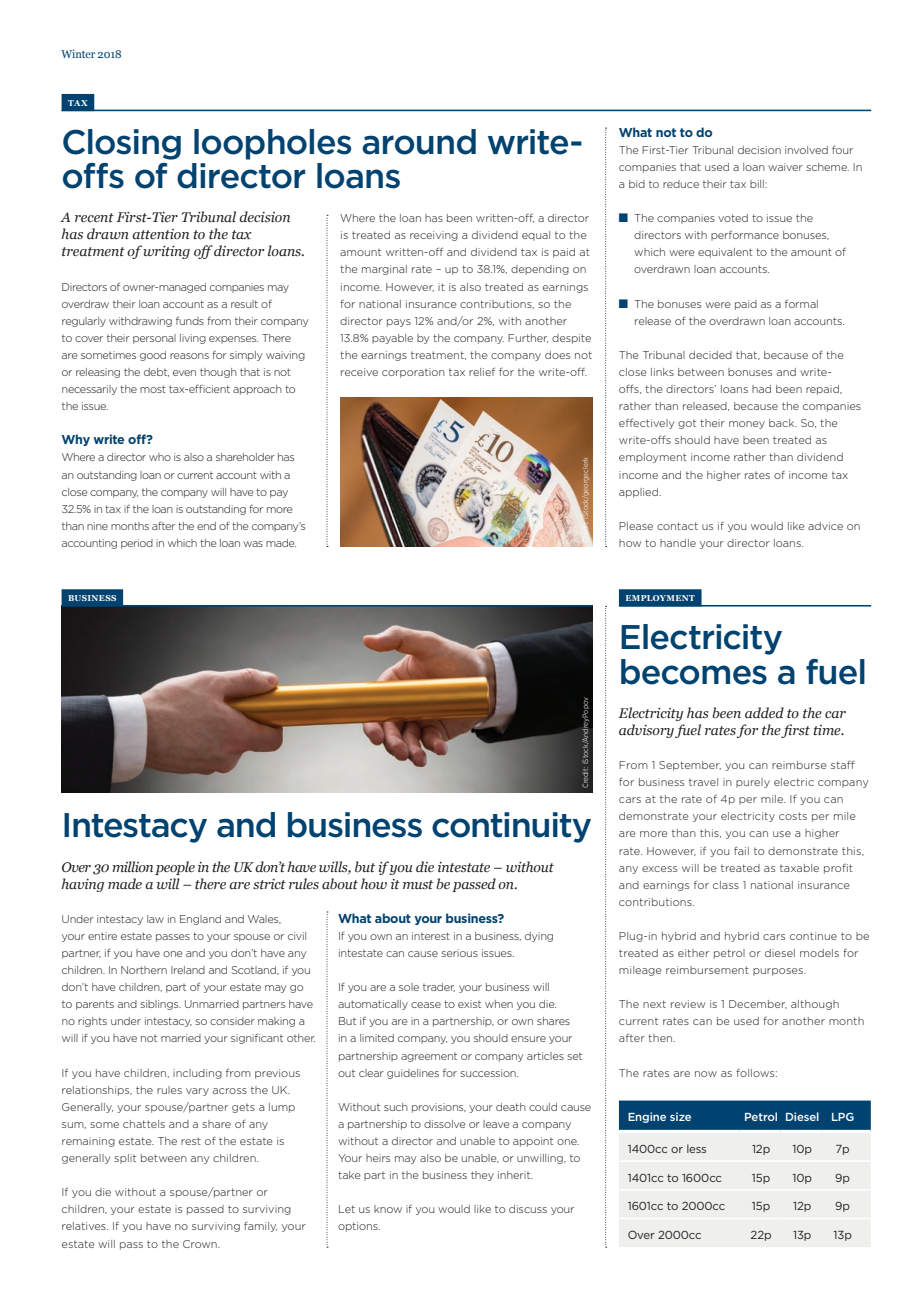 The width and height of the screenshot is (924, 1308). I want to click on involved, so click(806, 150).
